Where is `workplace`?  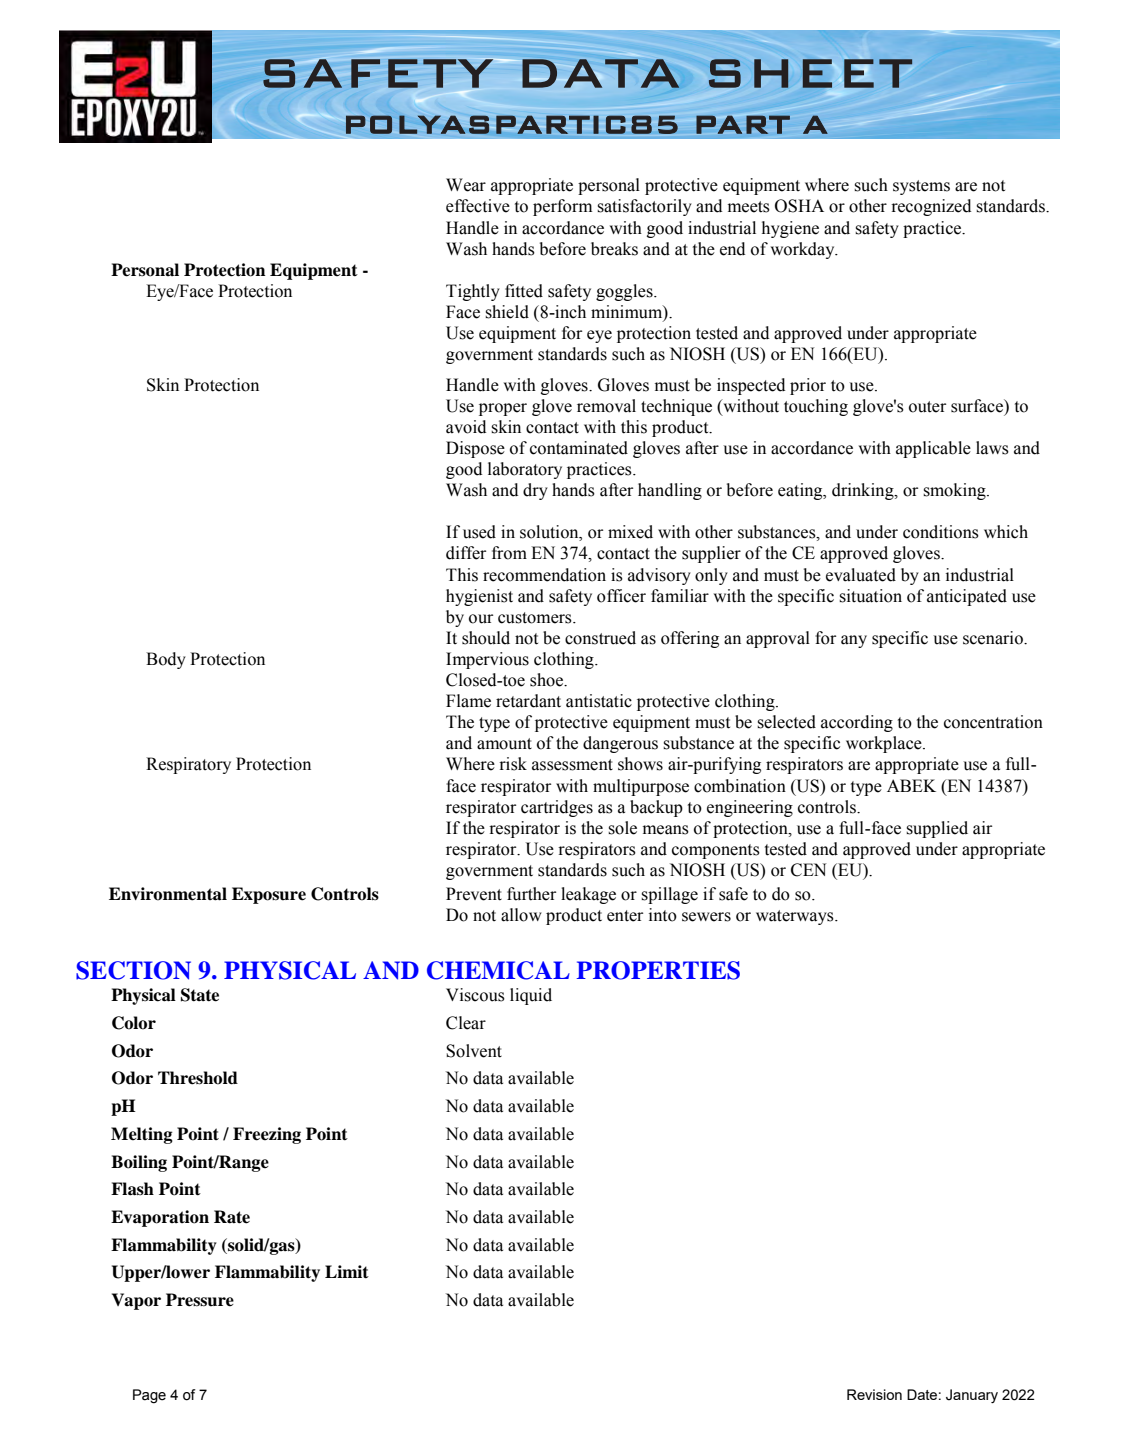
workplace is located at coordinates (885, 744).
